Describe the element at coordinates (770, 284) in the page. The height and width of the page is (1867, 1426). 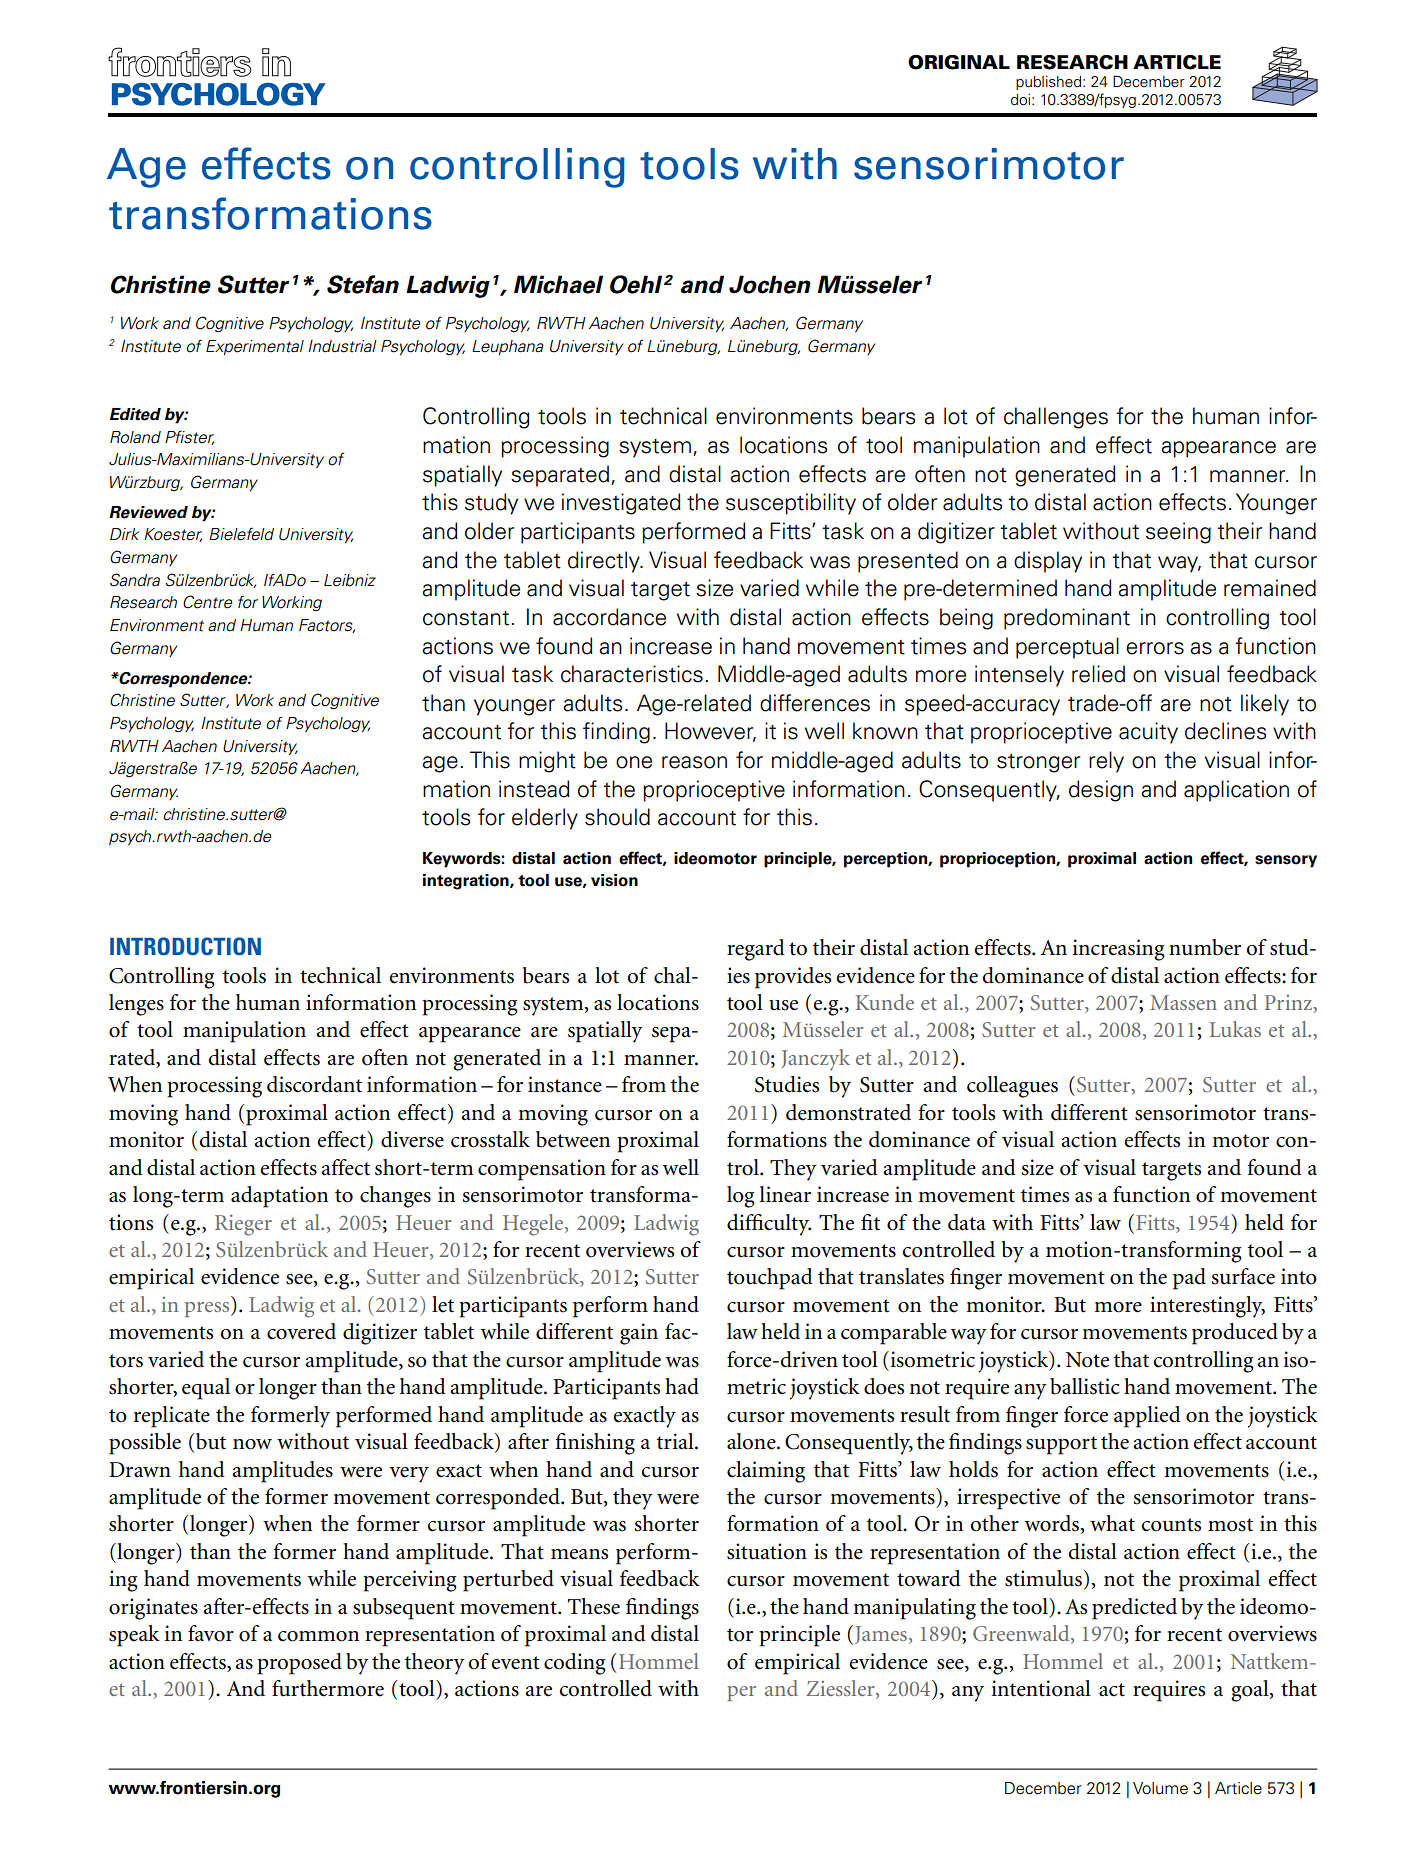
I see `Jochen` at that location.
